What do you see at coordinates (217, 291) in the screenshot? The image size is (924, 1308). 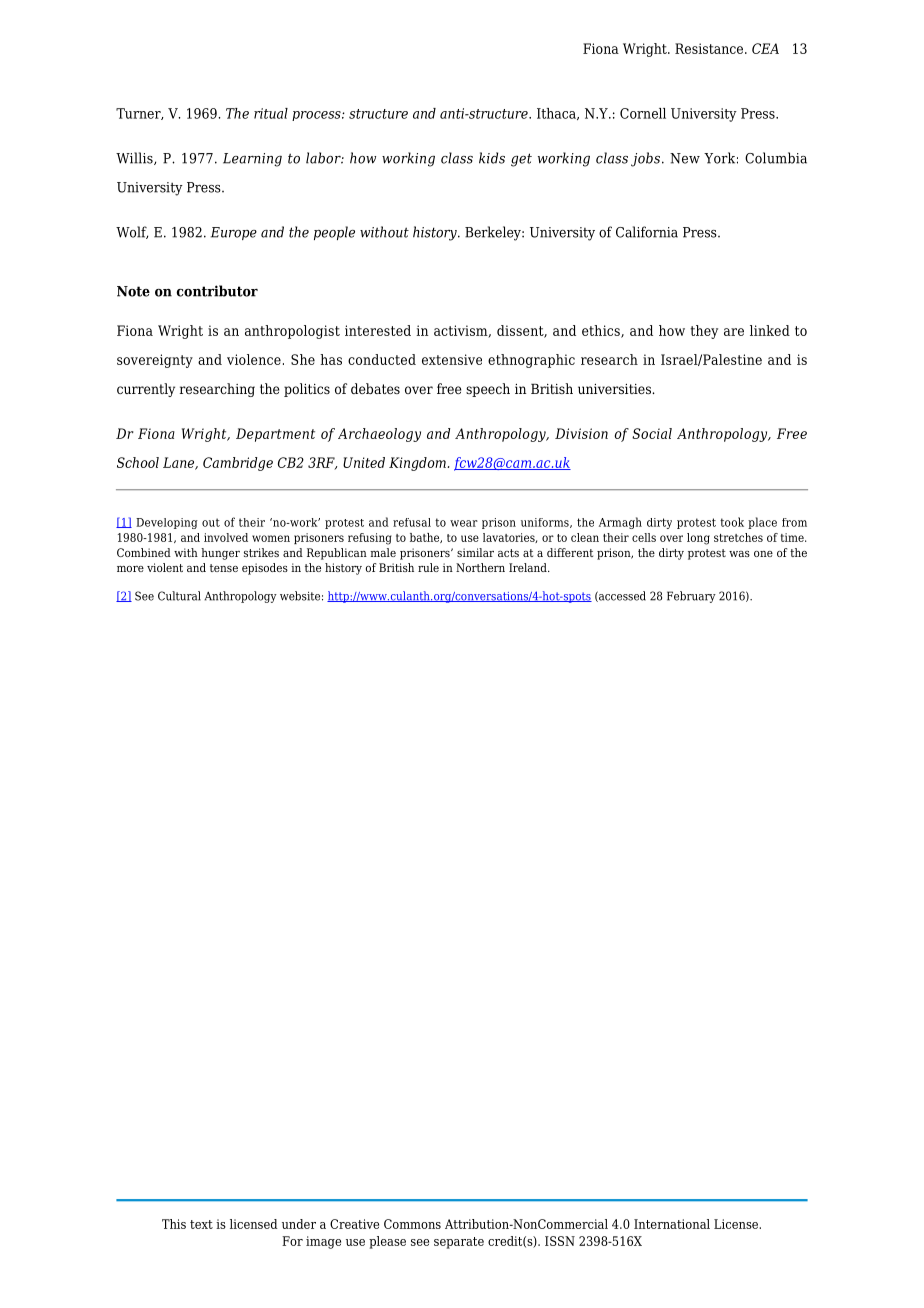 I see `contributor` at bounding box center [217, 291].
